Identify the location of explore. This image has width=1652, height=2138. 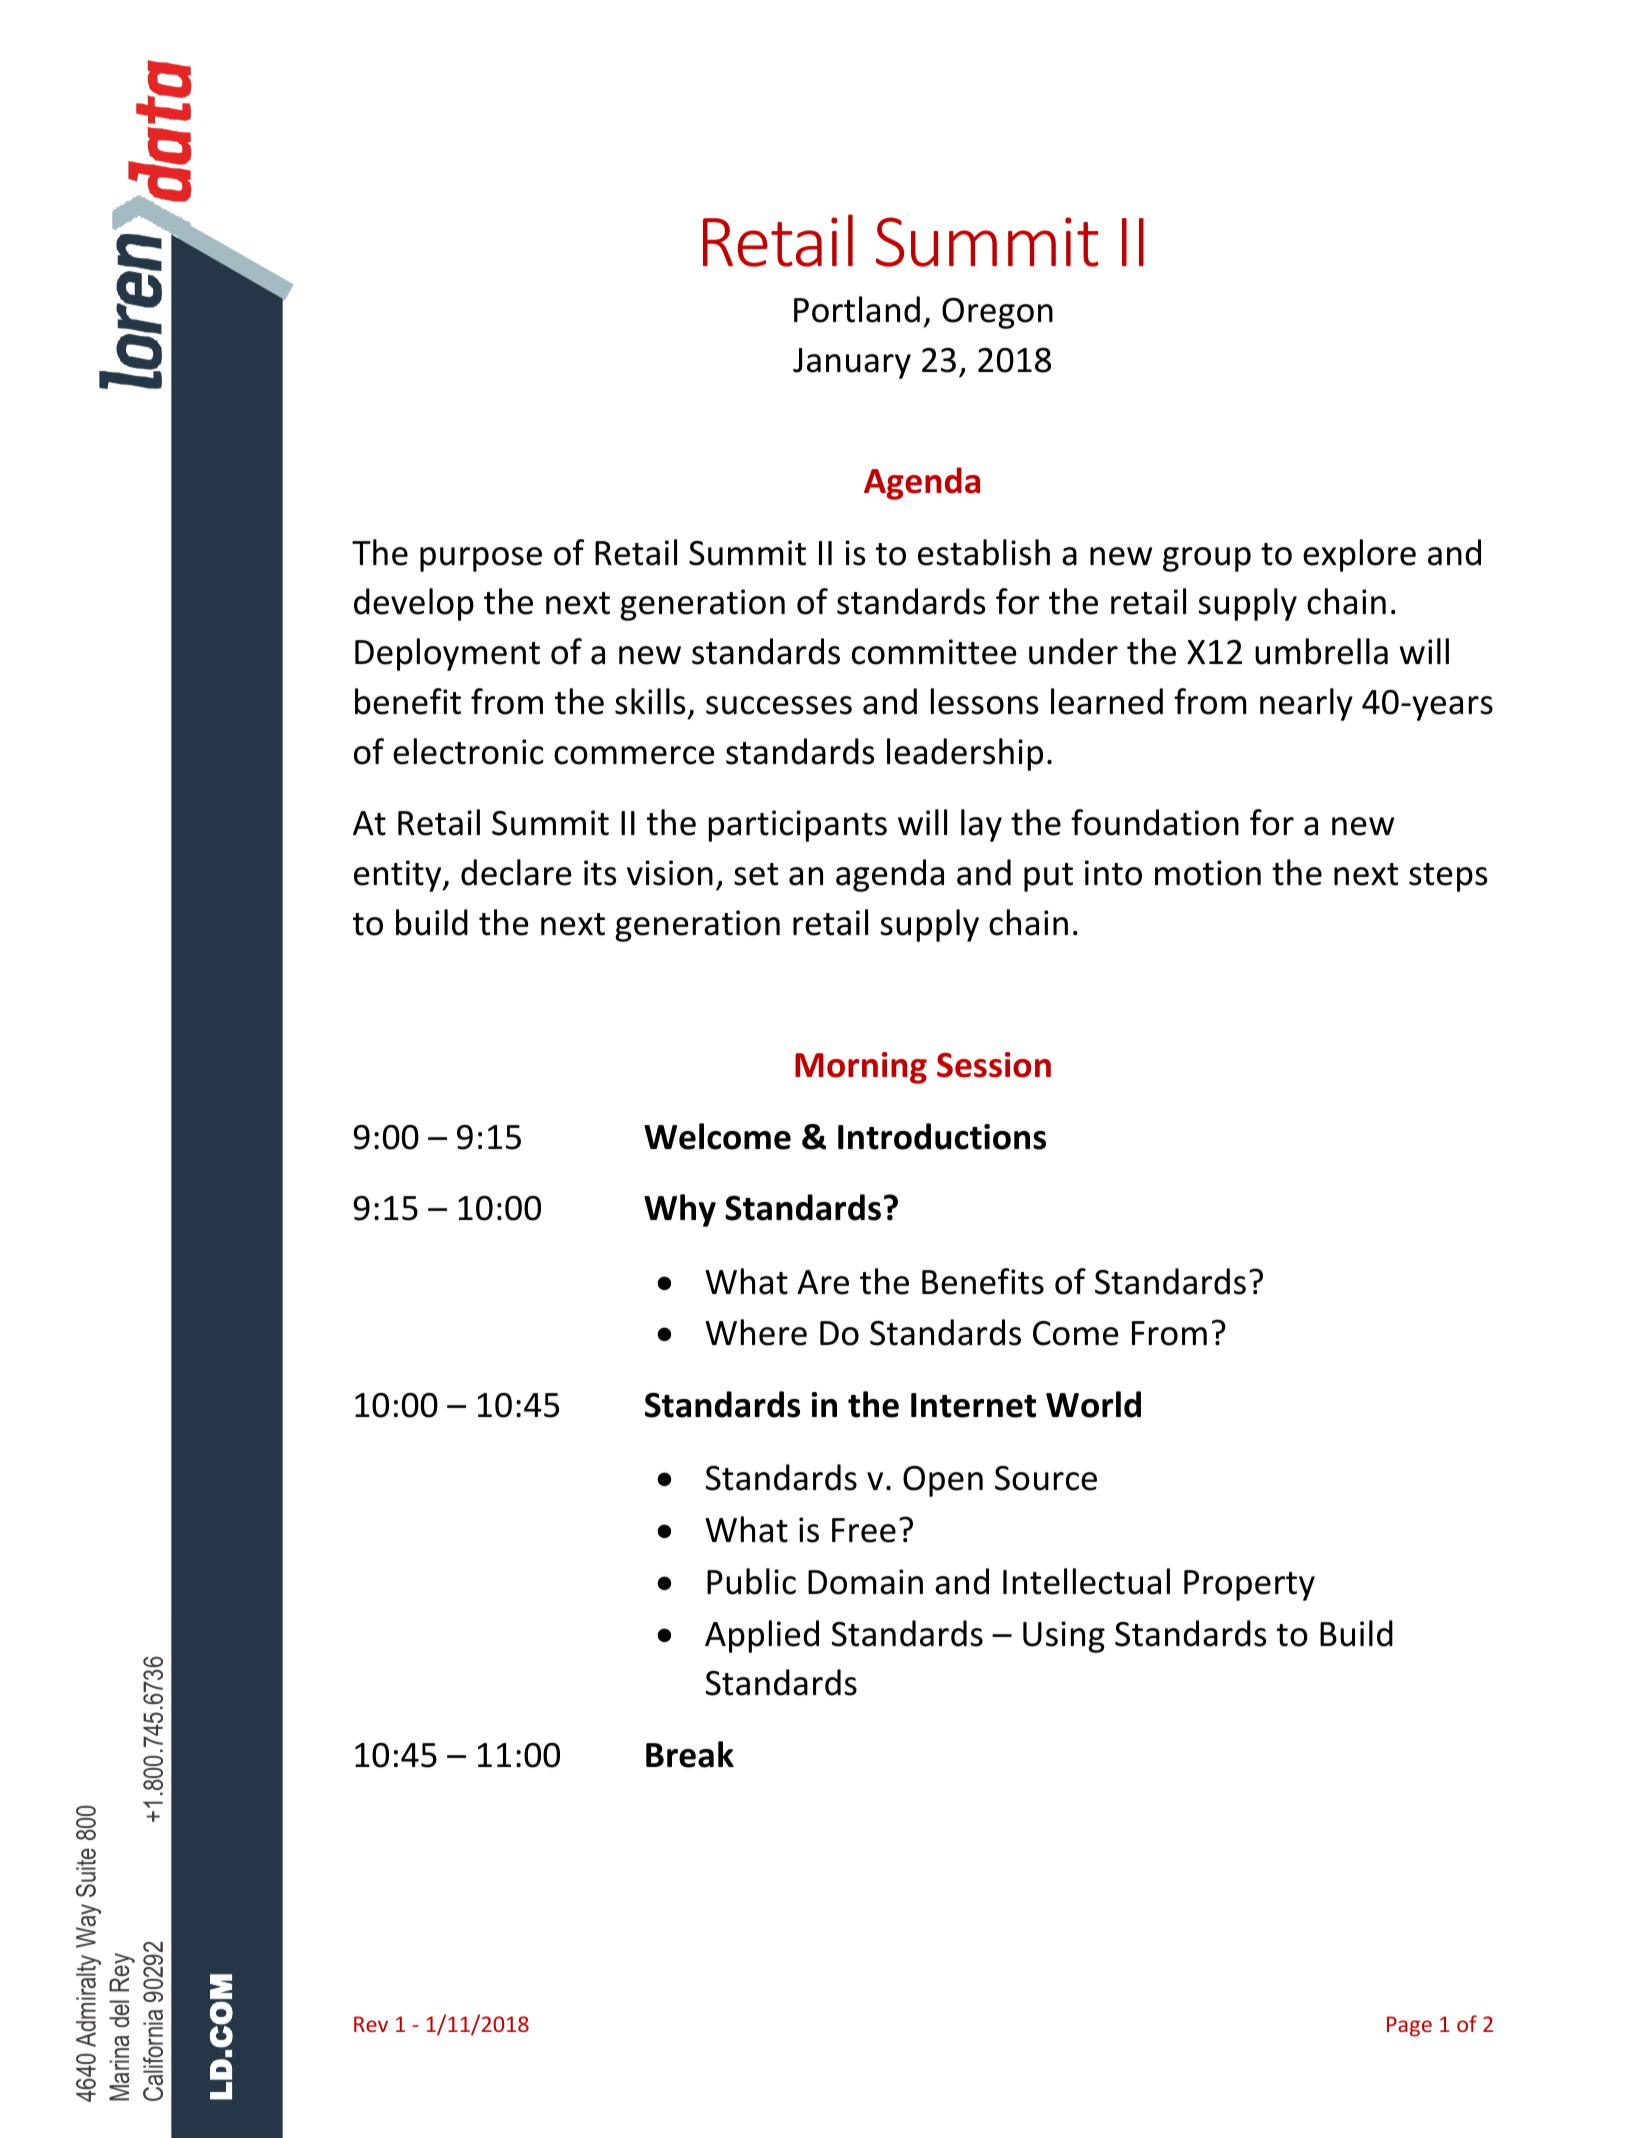
(1359, 555).
